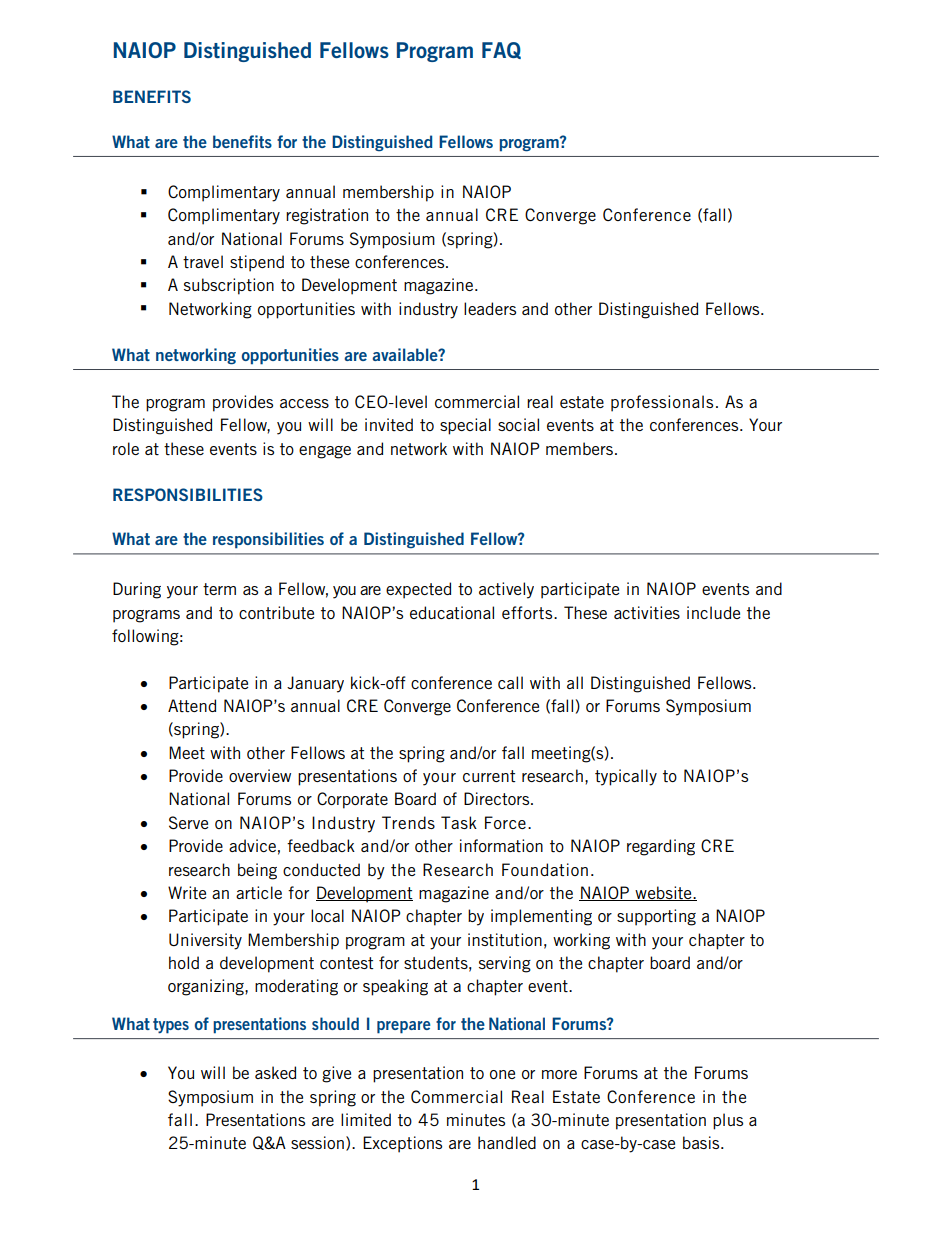 The image size is (952, 1233). What do you see at coordinates (275, 1072) in the image?
I see `asked` at bounding box center [275, 1072].
